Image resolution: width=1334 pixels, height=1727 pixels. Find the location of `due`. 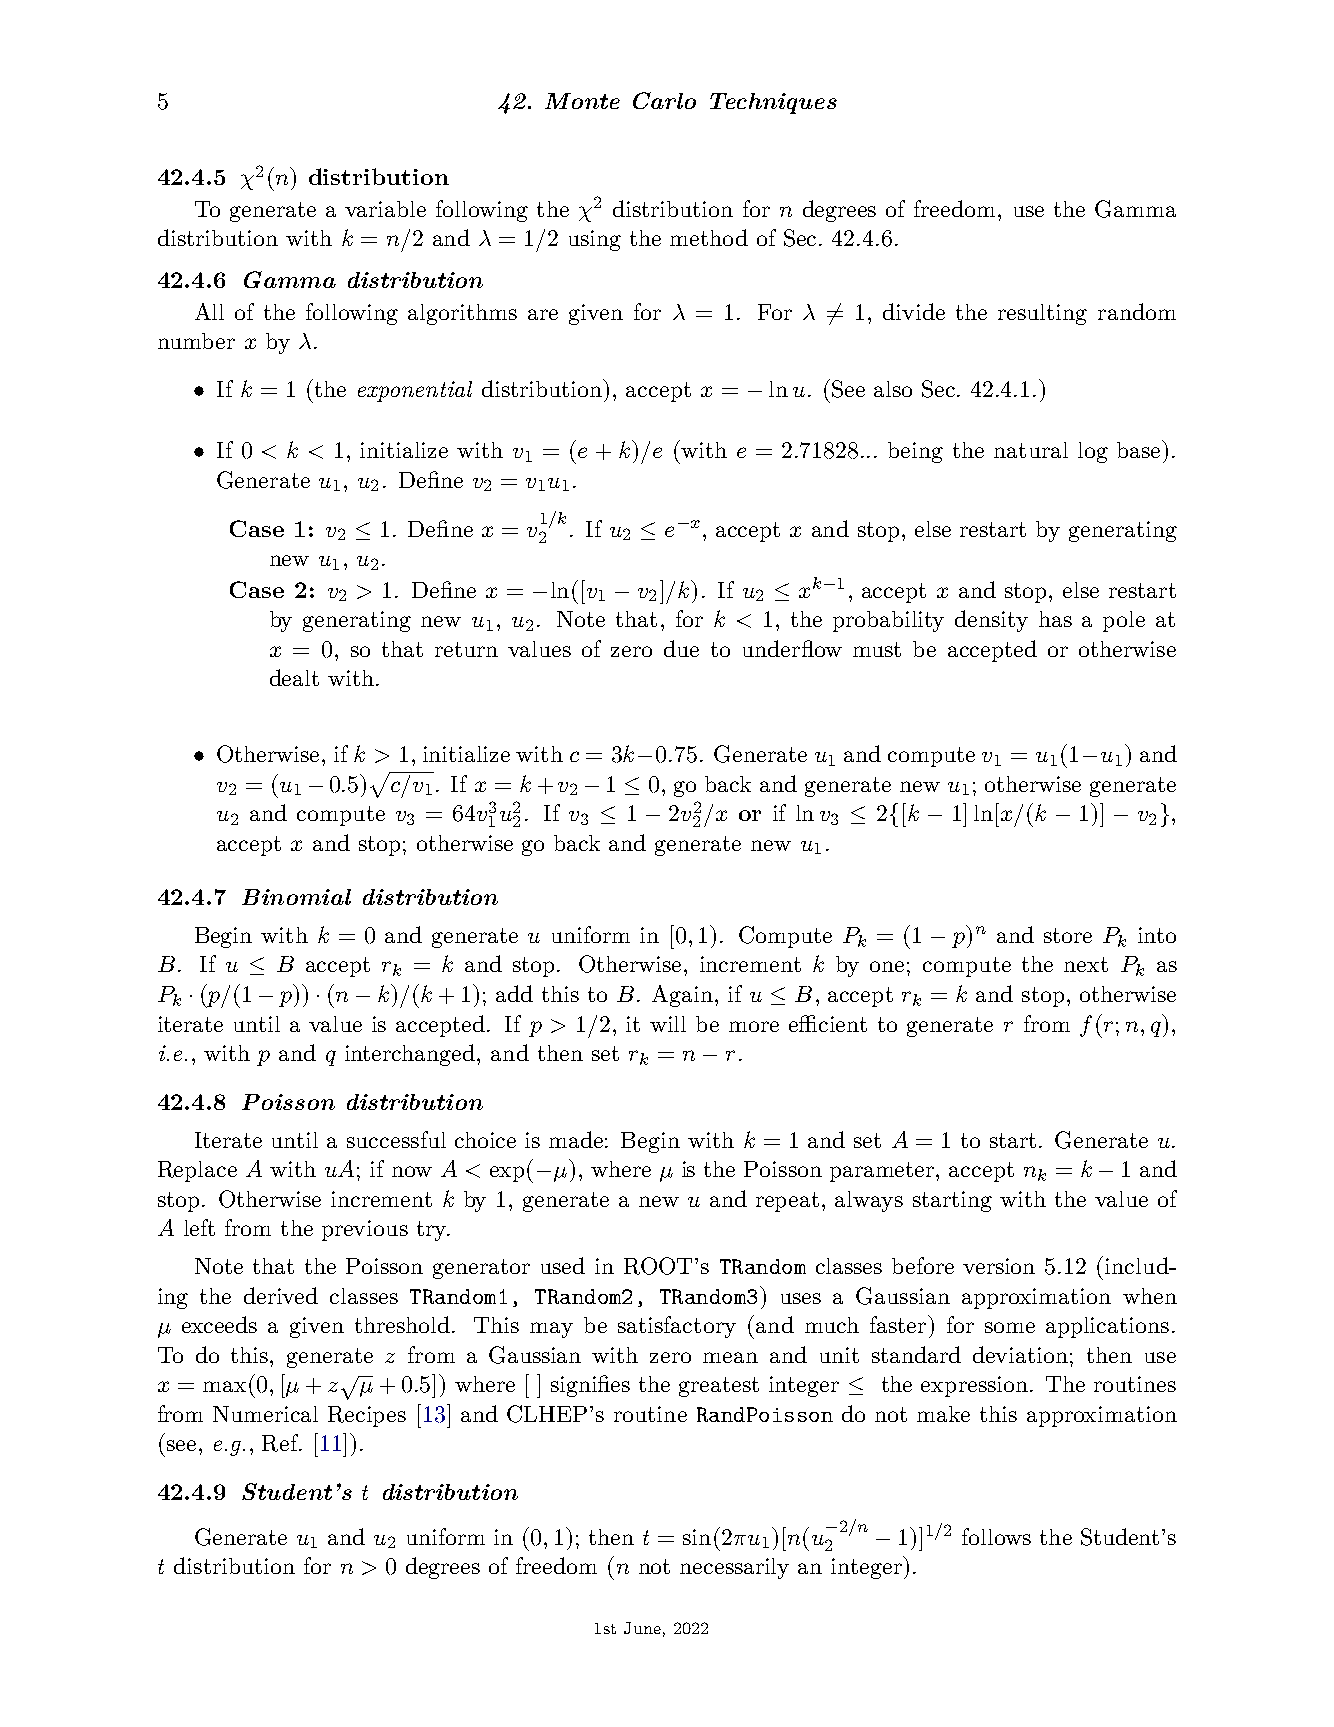

due is located at coordinates (681, 648).
